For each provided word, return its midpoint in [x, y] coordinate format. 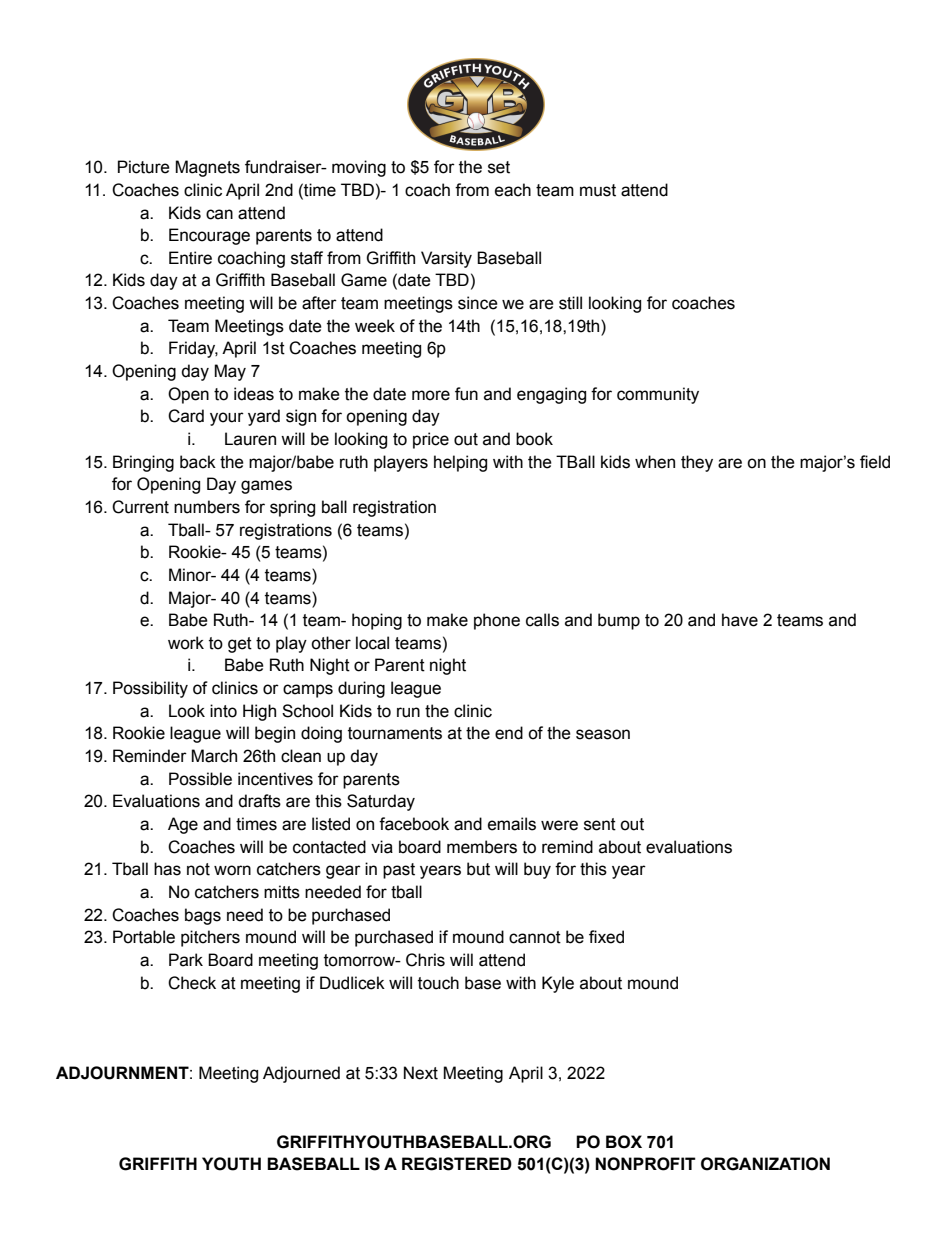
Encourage [209, 236]
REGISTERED [457, 1164]
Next [421, 1073]
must [598, 190]
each [513, 190]
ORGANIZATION [765, 1164]
